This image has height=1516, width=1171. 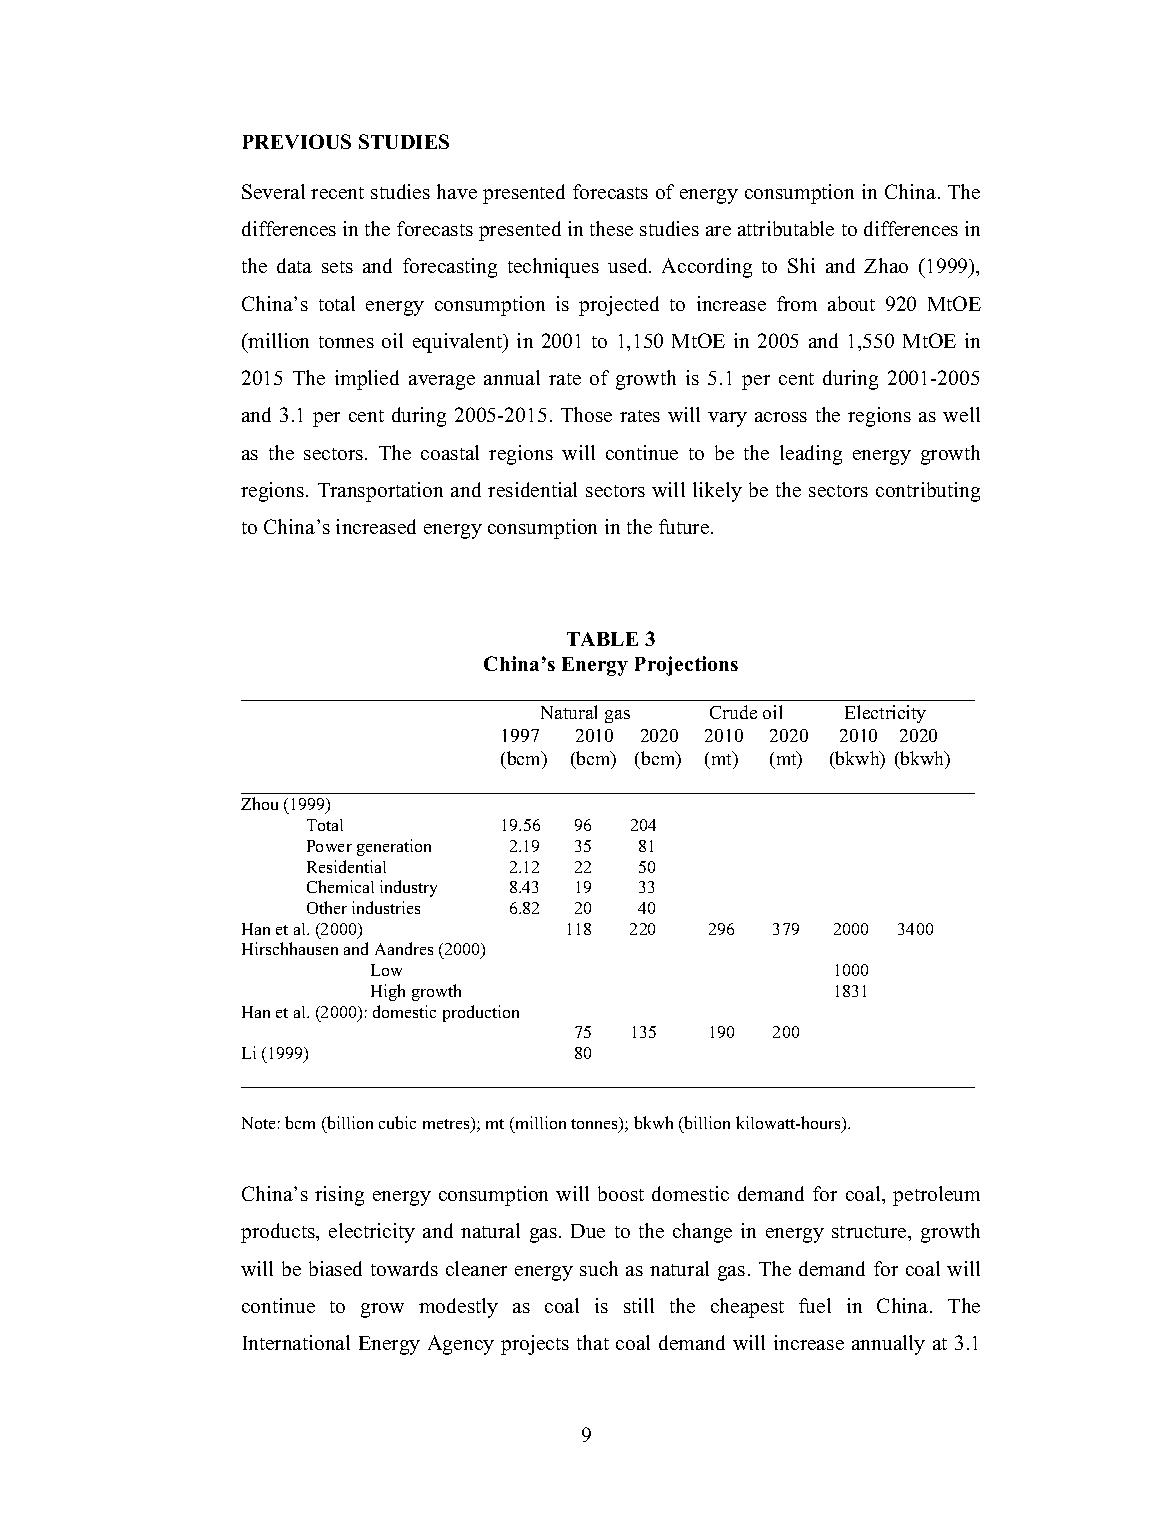 What do you see at coordinates (686, 666) in the image?
I see `Projections` at bounding box center [686, 666].
